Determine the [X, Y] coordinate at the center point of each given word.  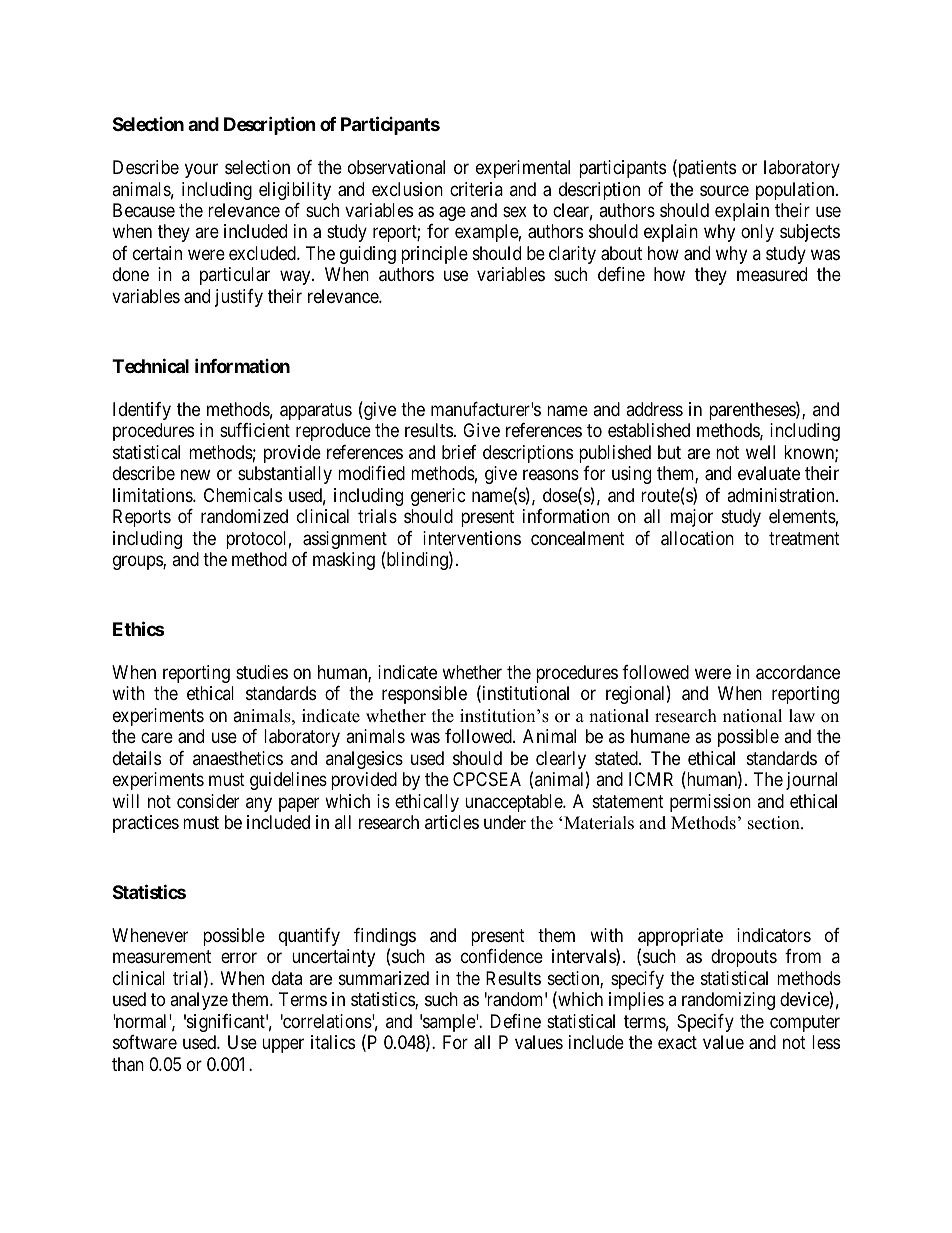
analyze [199, 1001]
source [724, 190]
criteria [476, 189]
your [201, 170]
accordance [798, 672]
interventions [472, 538]
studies [262, 672]
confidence [502, 956]
